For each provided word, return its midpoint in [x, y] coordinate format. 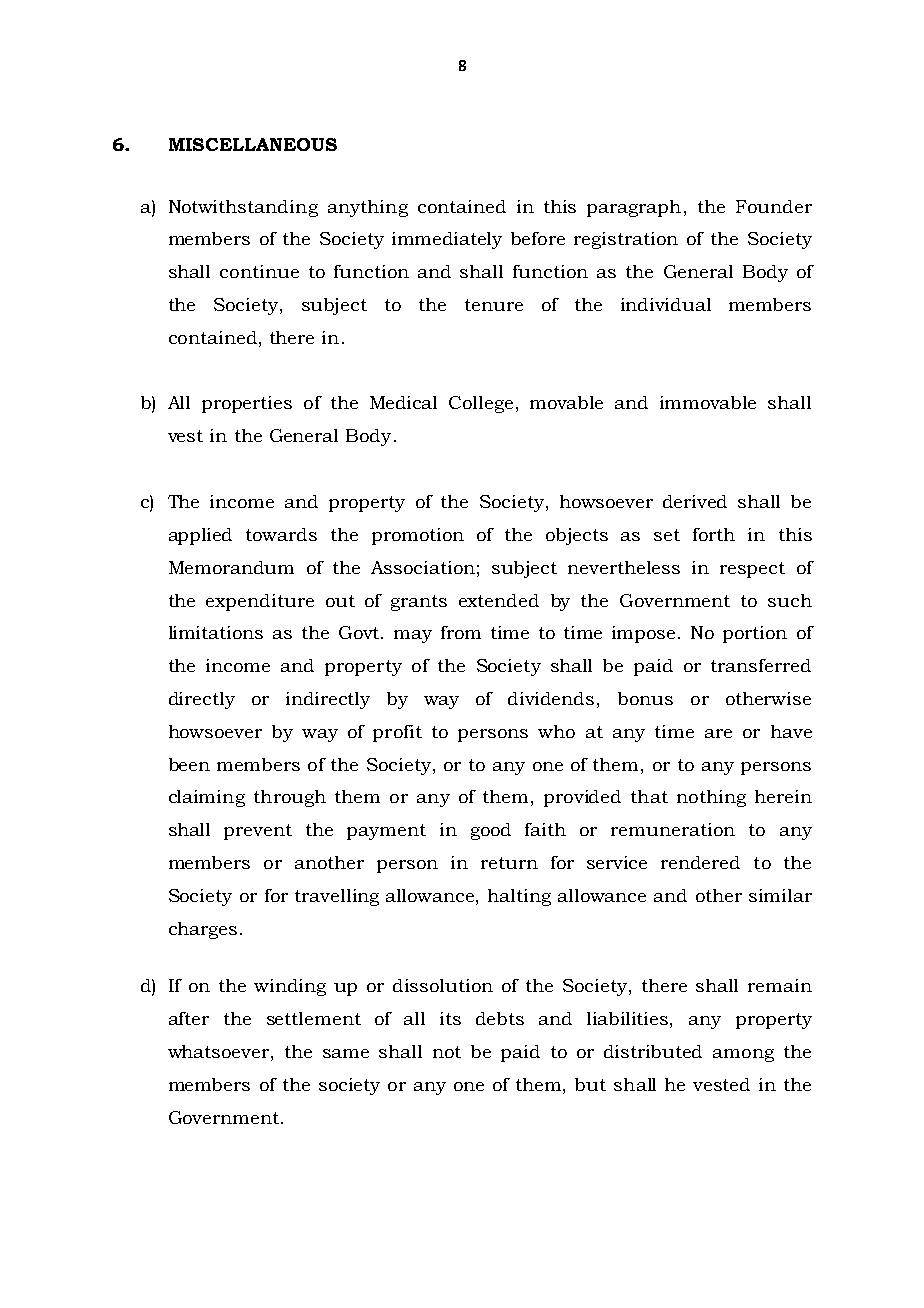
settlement [314, 1018]
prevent [258, 832]
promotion [418, 536]
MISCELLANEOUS [253, 144]
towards [281, 534]
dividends [551, 698]
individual [666, 304]
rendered [700, 862]
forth [714, 534]
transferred [761, 665]
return [509, 863]
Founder [774, 206]
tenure [494, 305]
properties [247, 404]
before [538, 238]
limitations [216, 632]
